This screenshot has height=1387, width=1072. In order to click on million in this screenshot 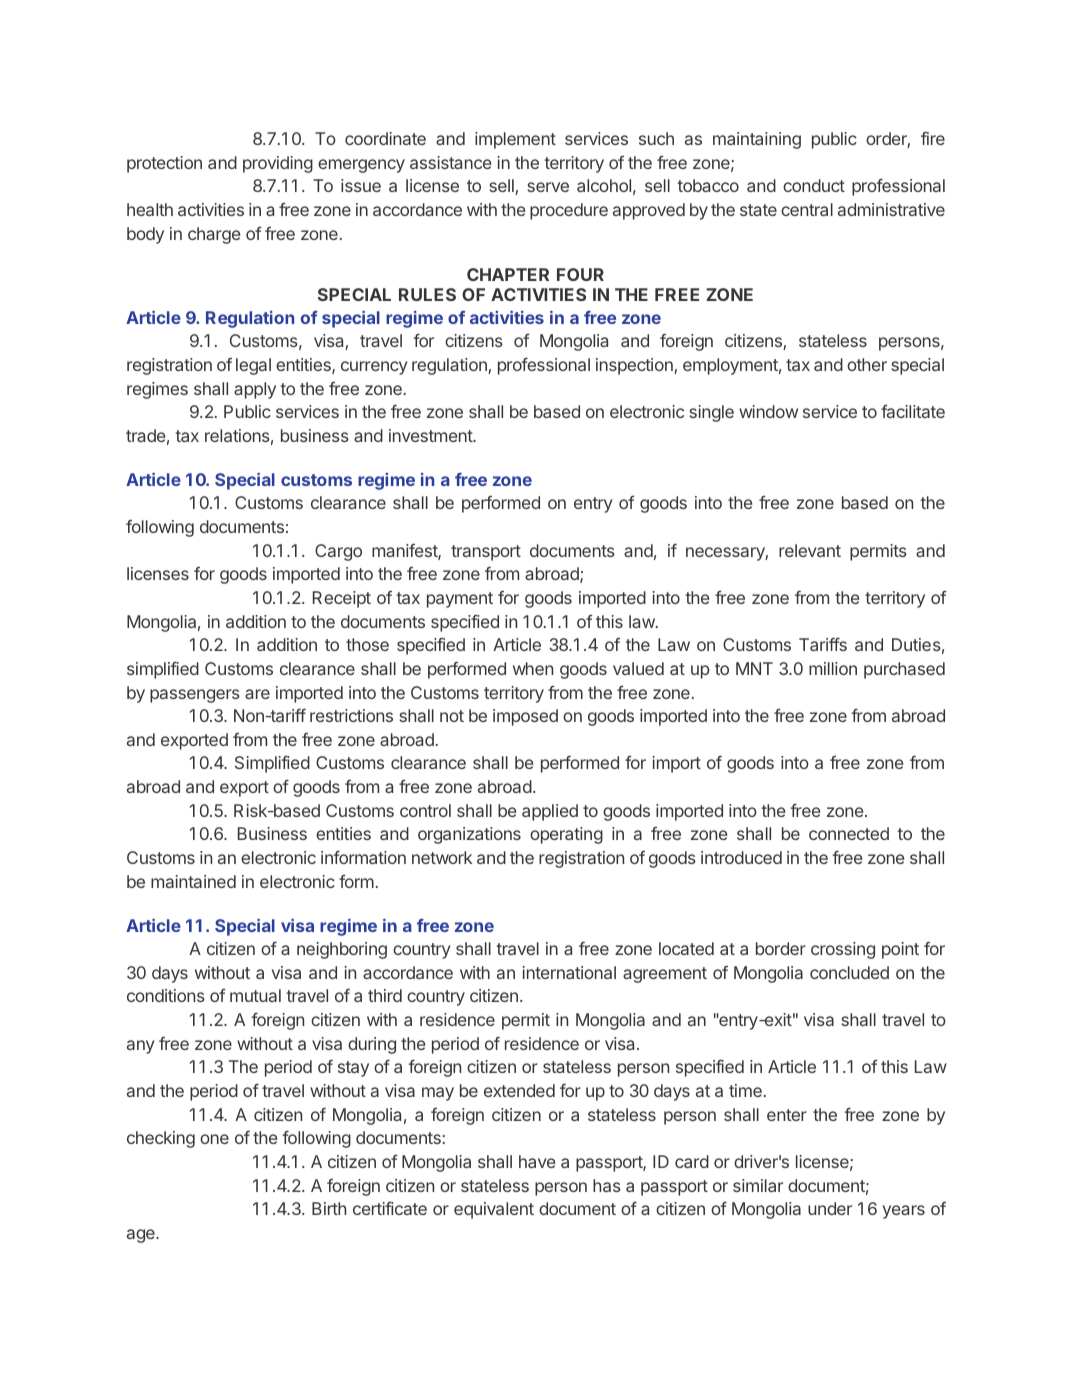, I will do `click(833, 668)`.
